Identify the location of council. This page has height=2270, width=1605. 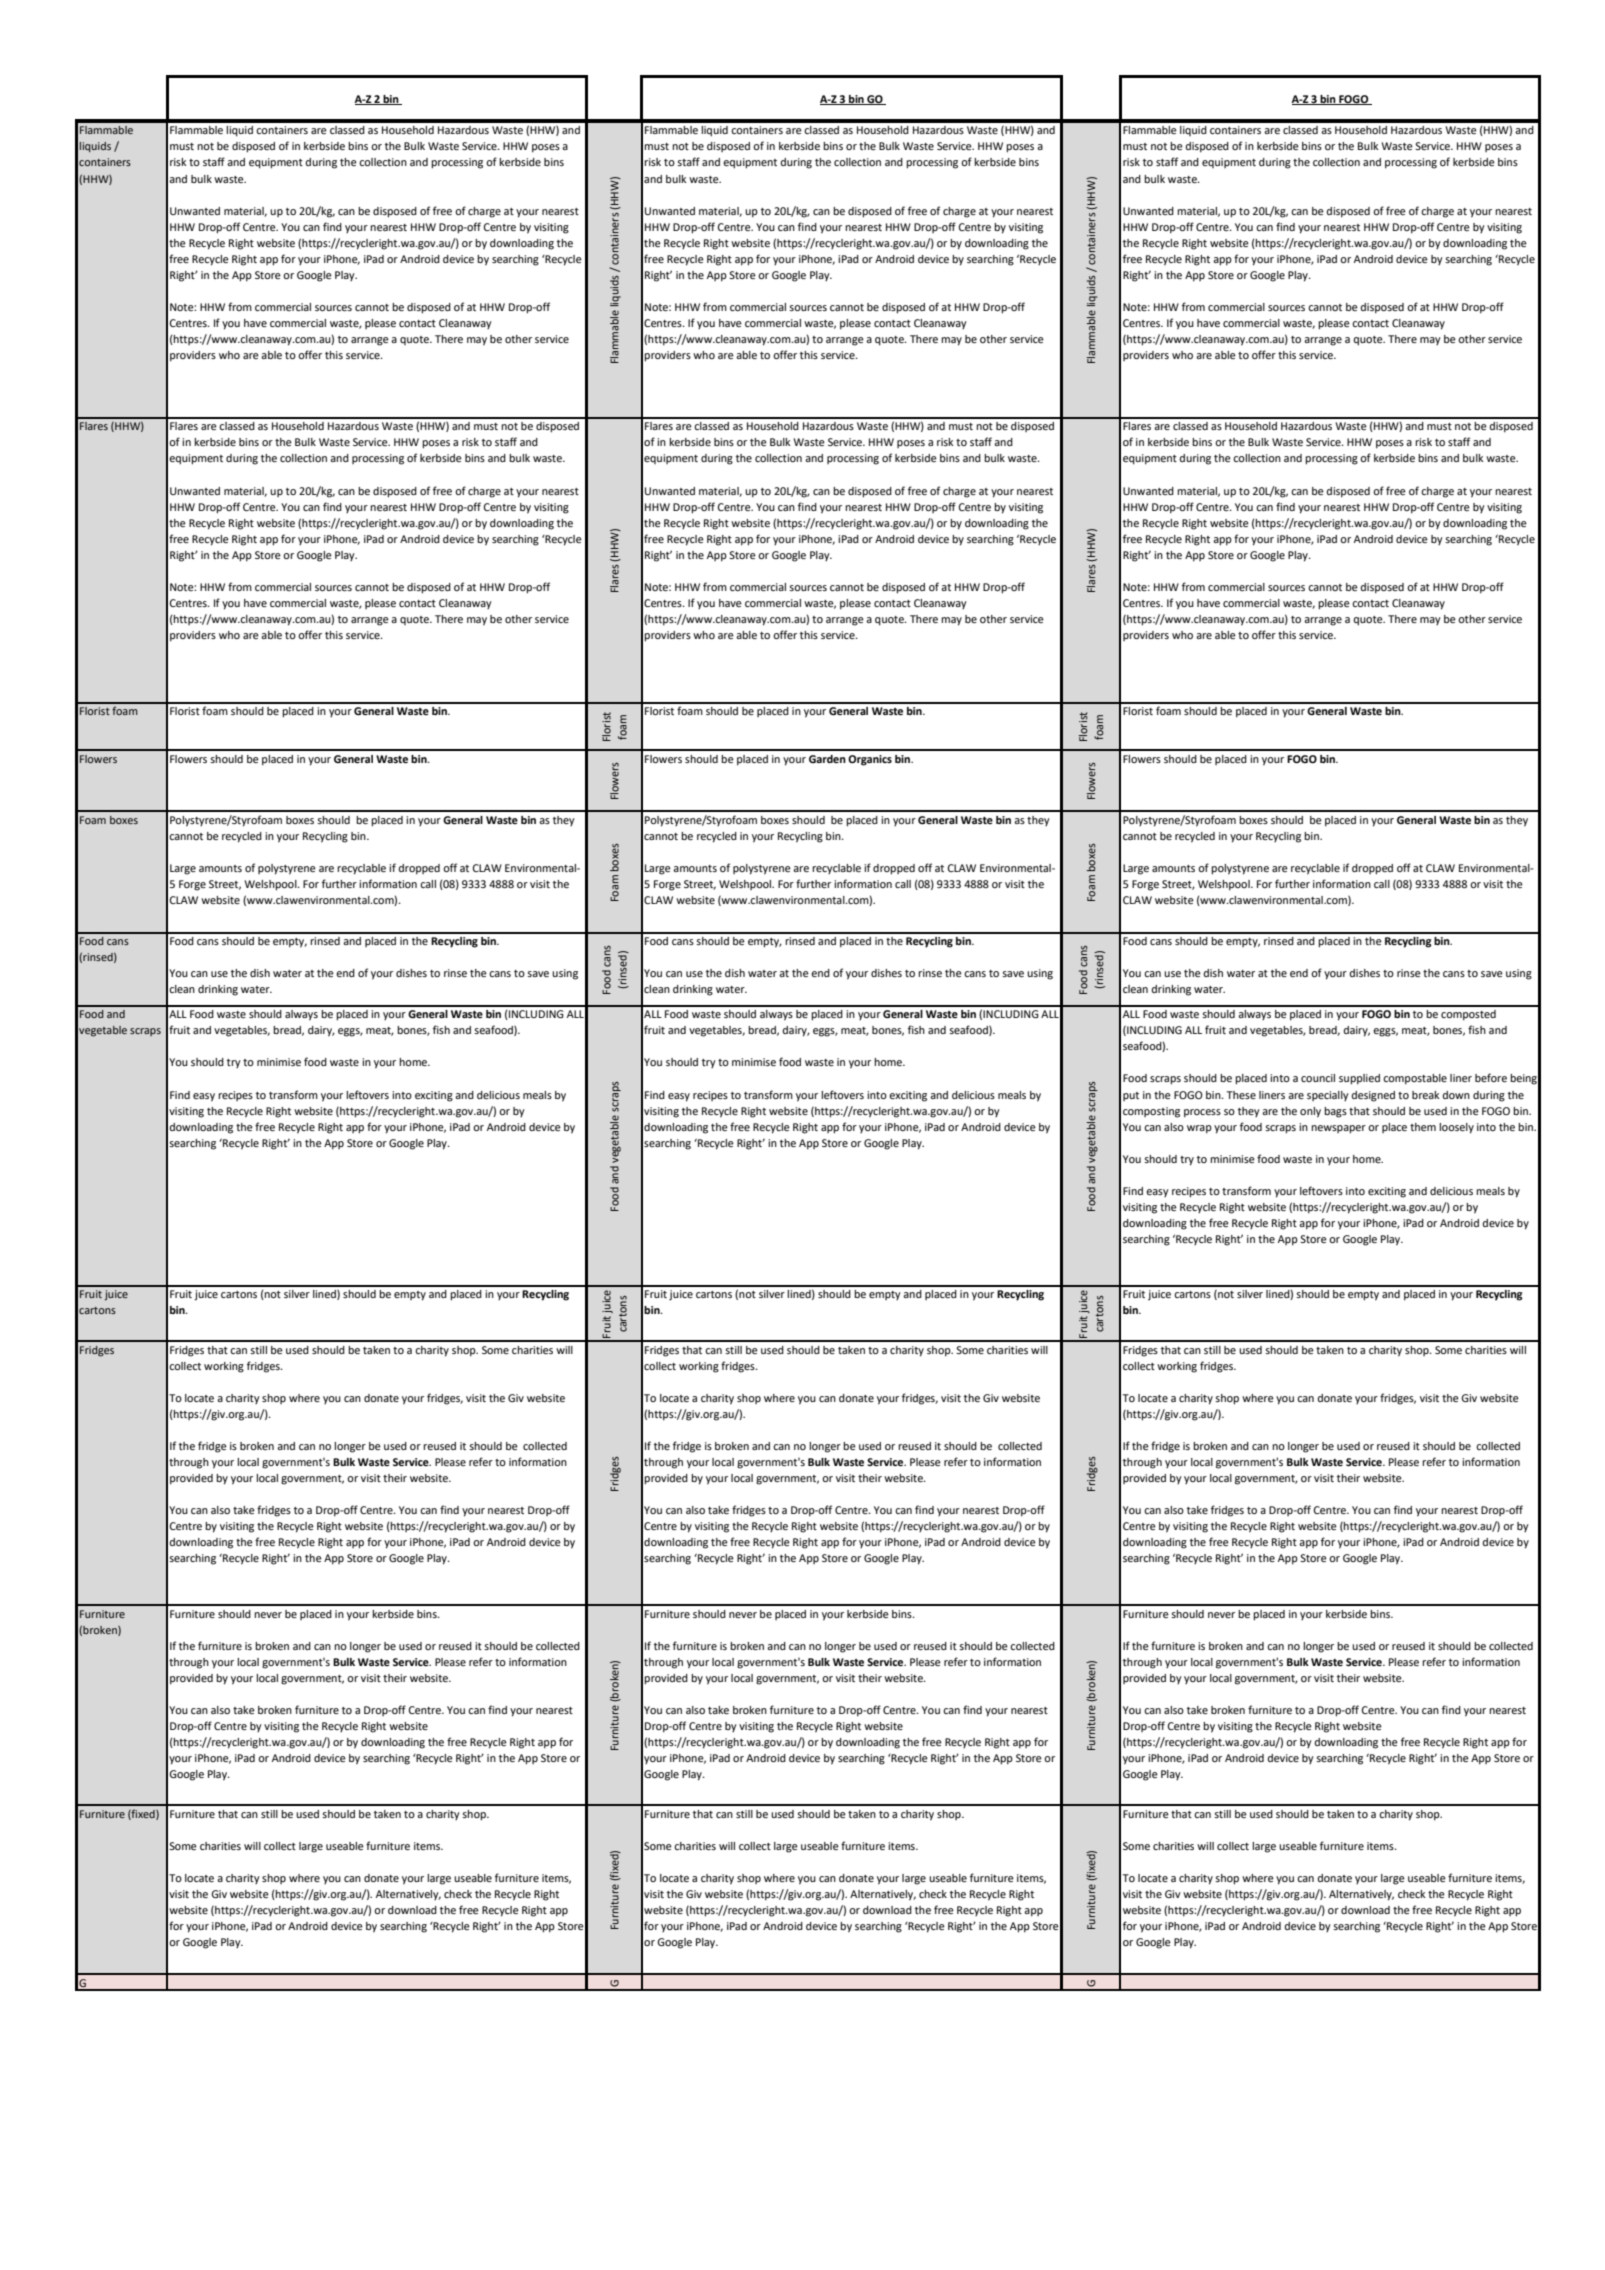
(1318, 1078).
